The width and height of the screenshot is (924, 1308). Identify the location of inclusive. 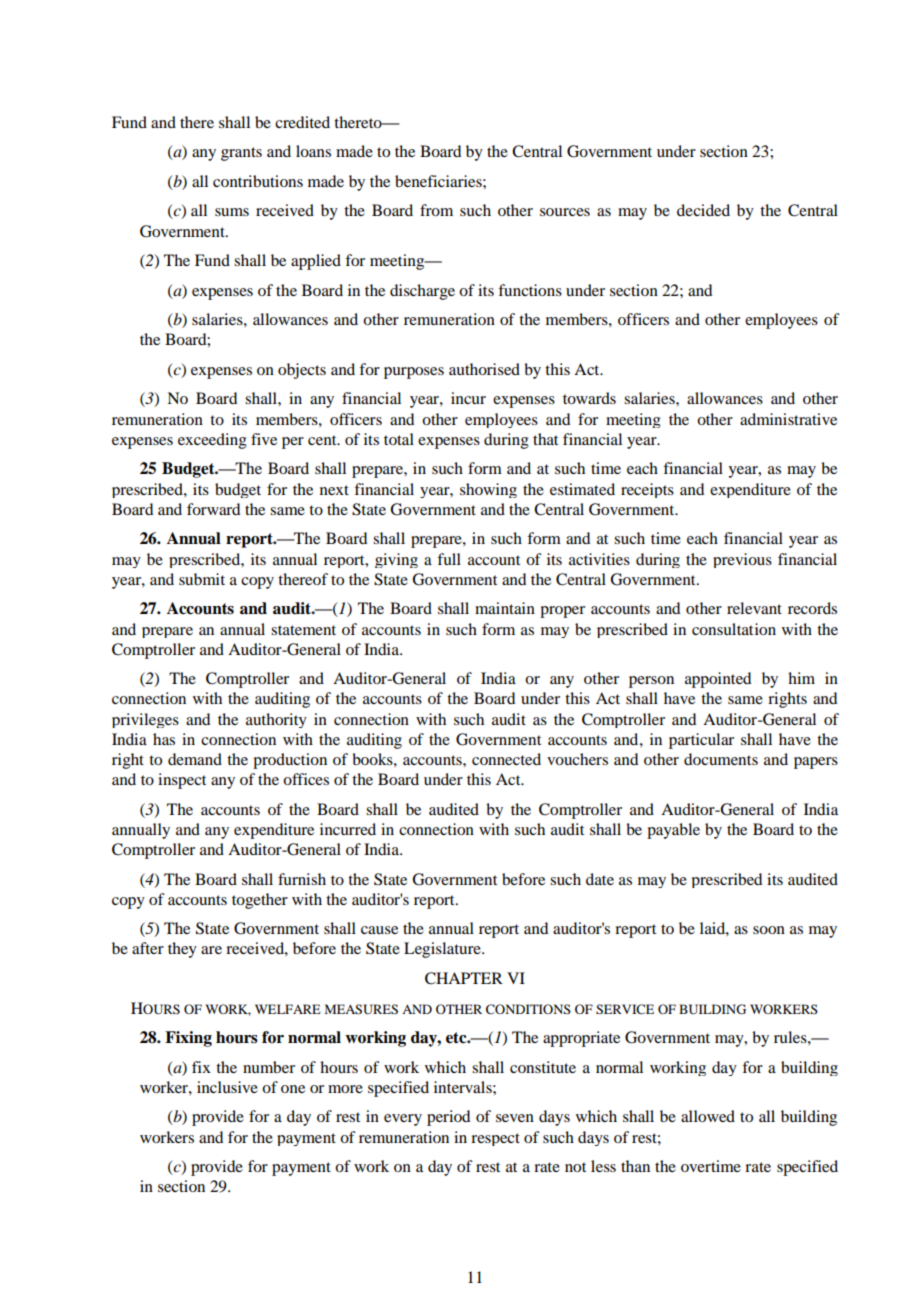
(227, 1087).
